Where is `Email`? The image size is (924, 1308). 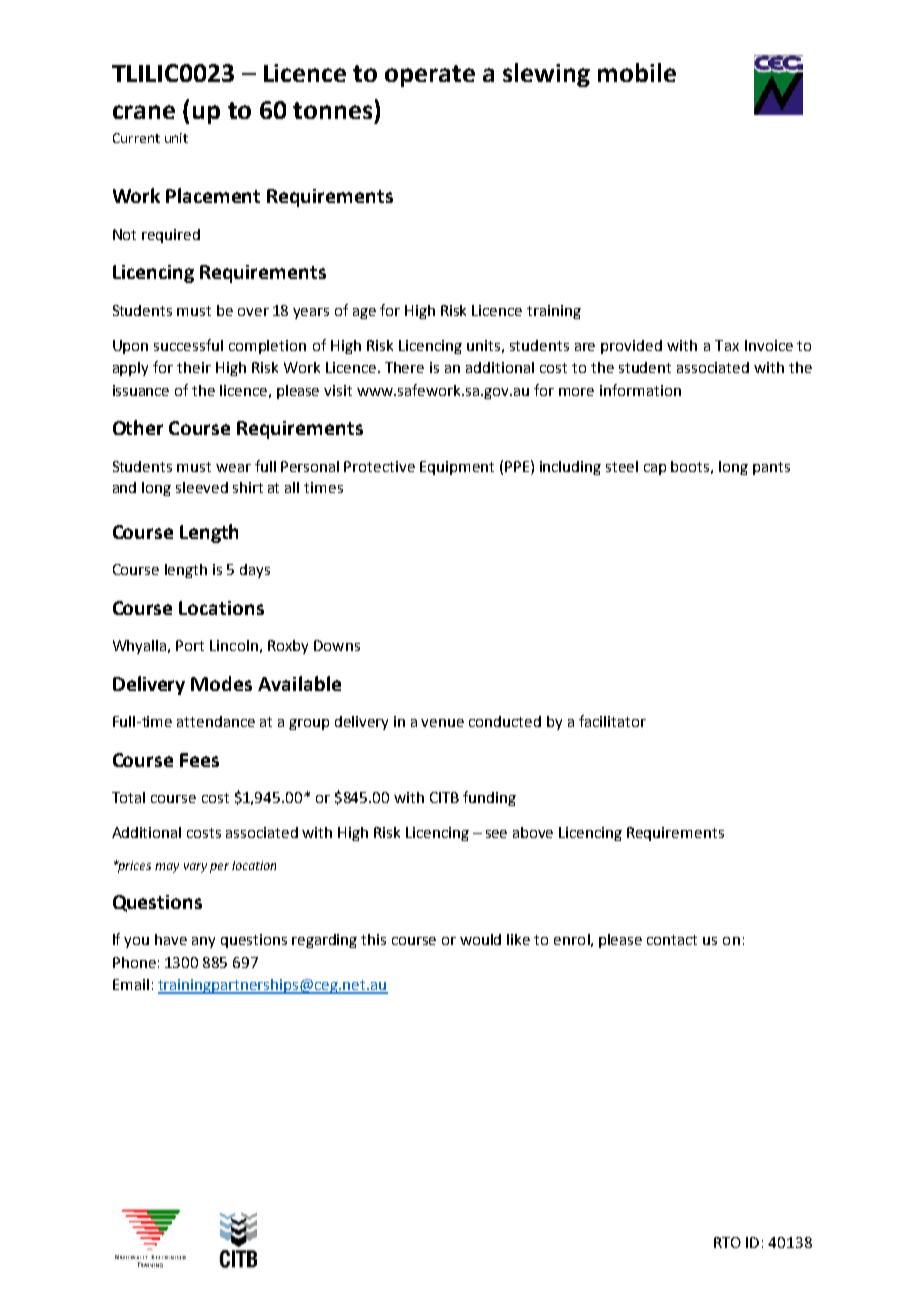 Email is located at coordinates (131, 984).
